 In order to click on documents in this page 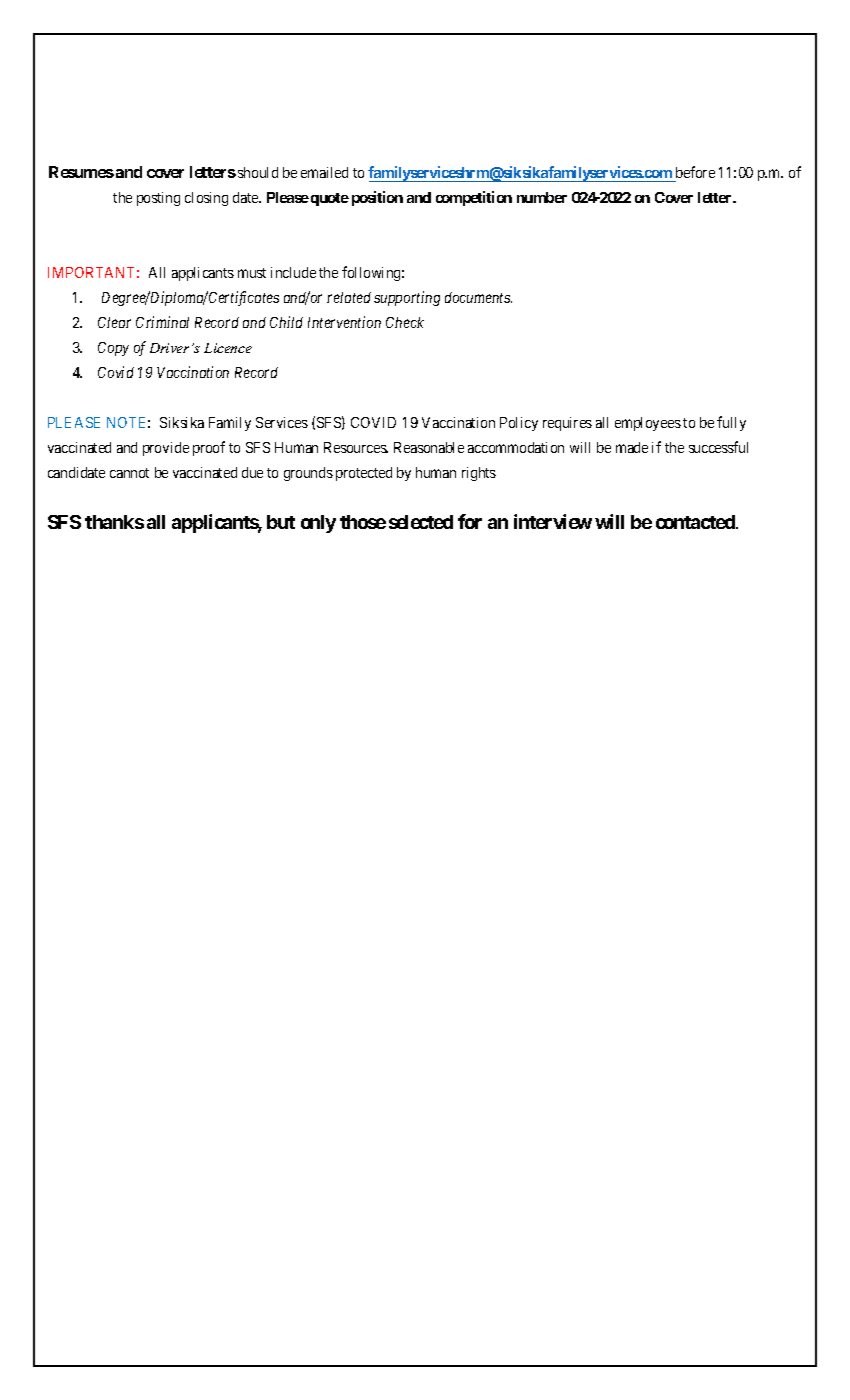, I will do `click(478, 297)`.
